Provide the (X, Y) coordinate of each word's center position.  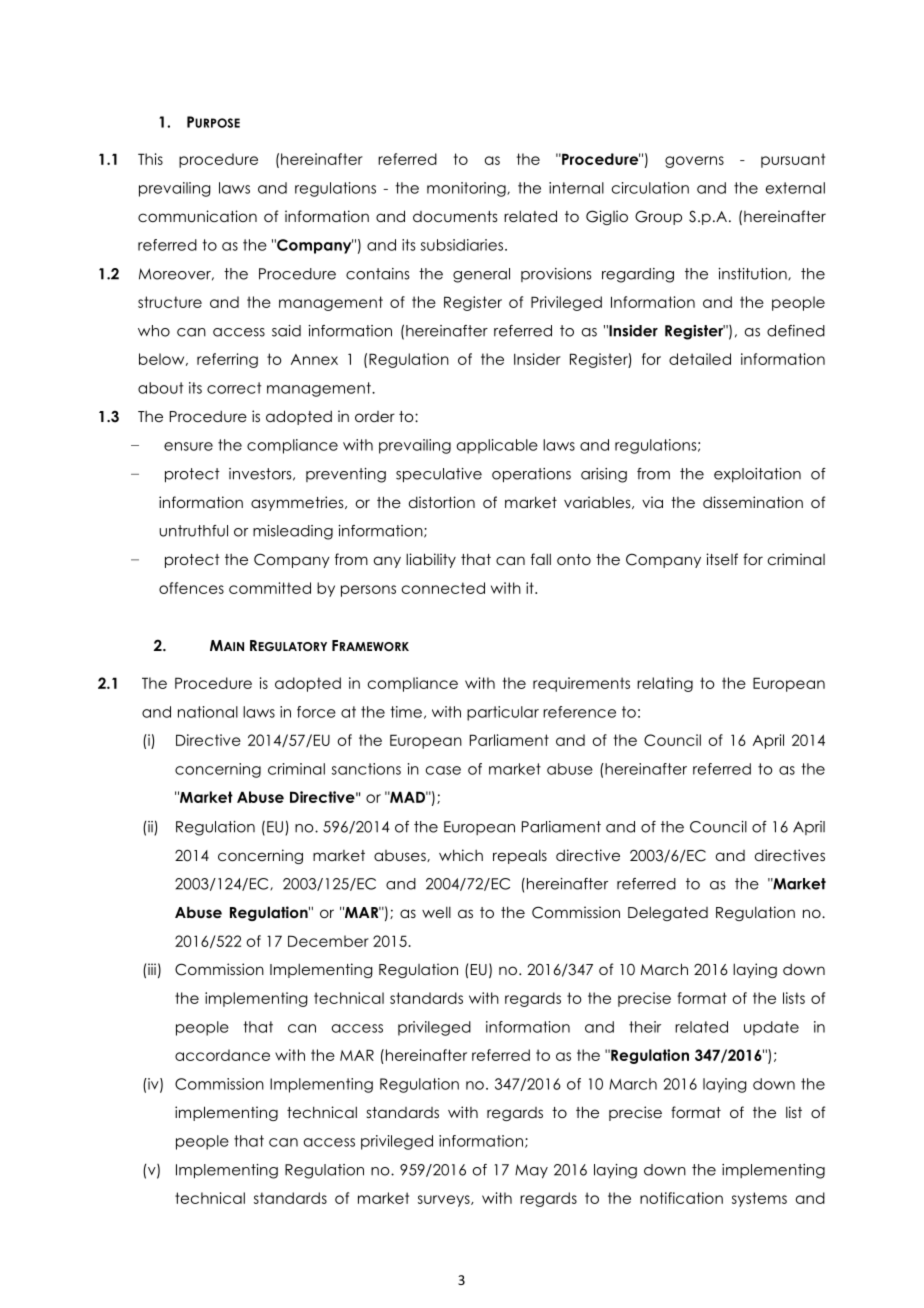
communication (197, 216)
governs (694, 162)
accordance (222, 1055)
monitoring (467, 189)
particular (503, 713)
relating (665, 684)
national (208, 712)
